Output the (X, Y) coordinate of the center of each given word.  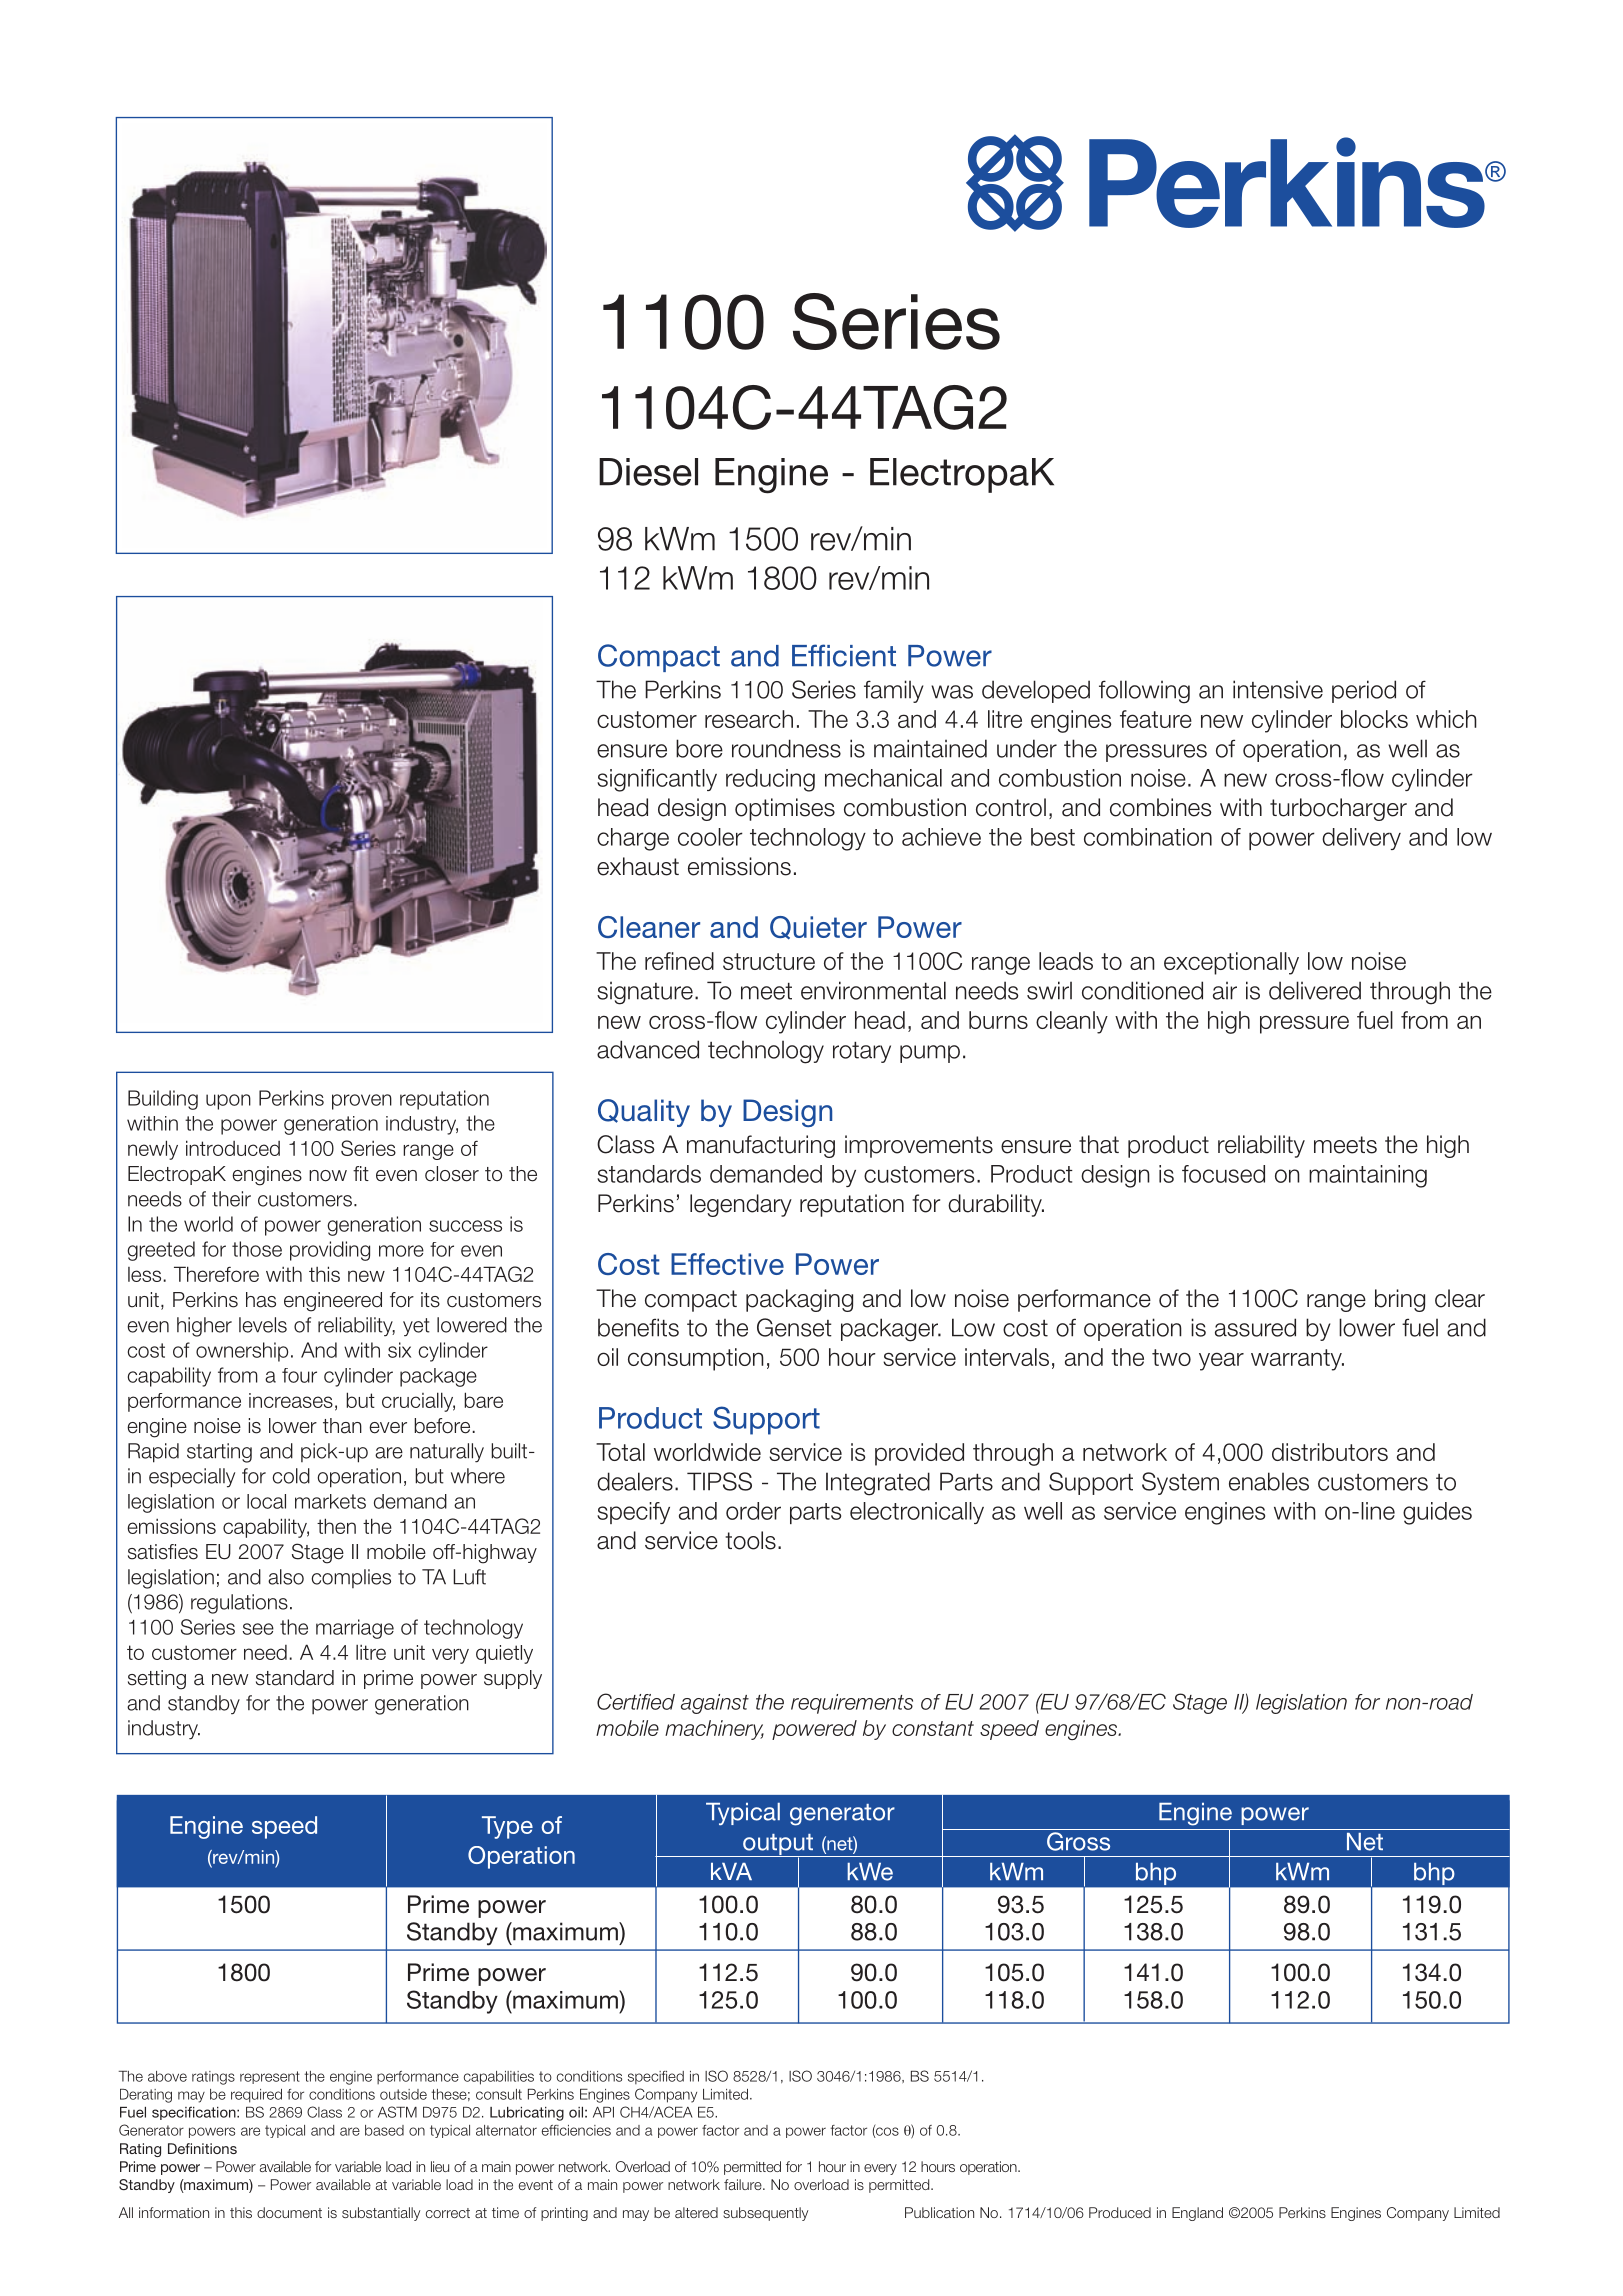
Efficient (844, 655)
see (258, 1629)
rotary (862, 1052)
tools (750, 1540)
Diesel (648, 472)
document (289, 2212)
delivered (1315, 990)
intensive (1278, 689)
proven (362, 1102)
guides (1437, 1513)
